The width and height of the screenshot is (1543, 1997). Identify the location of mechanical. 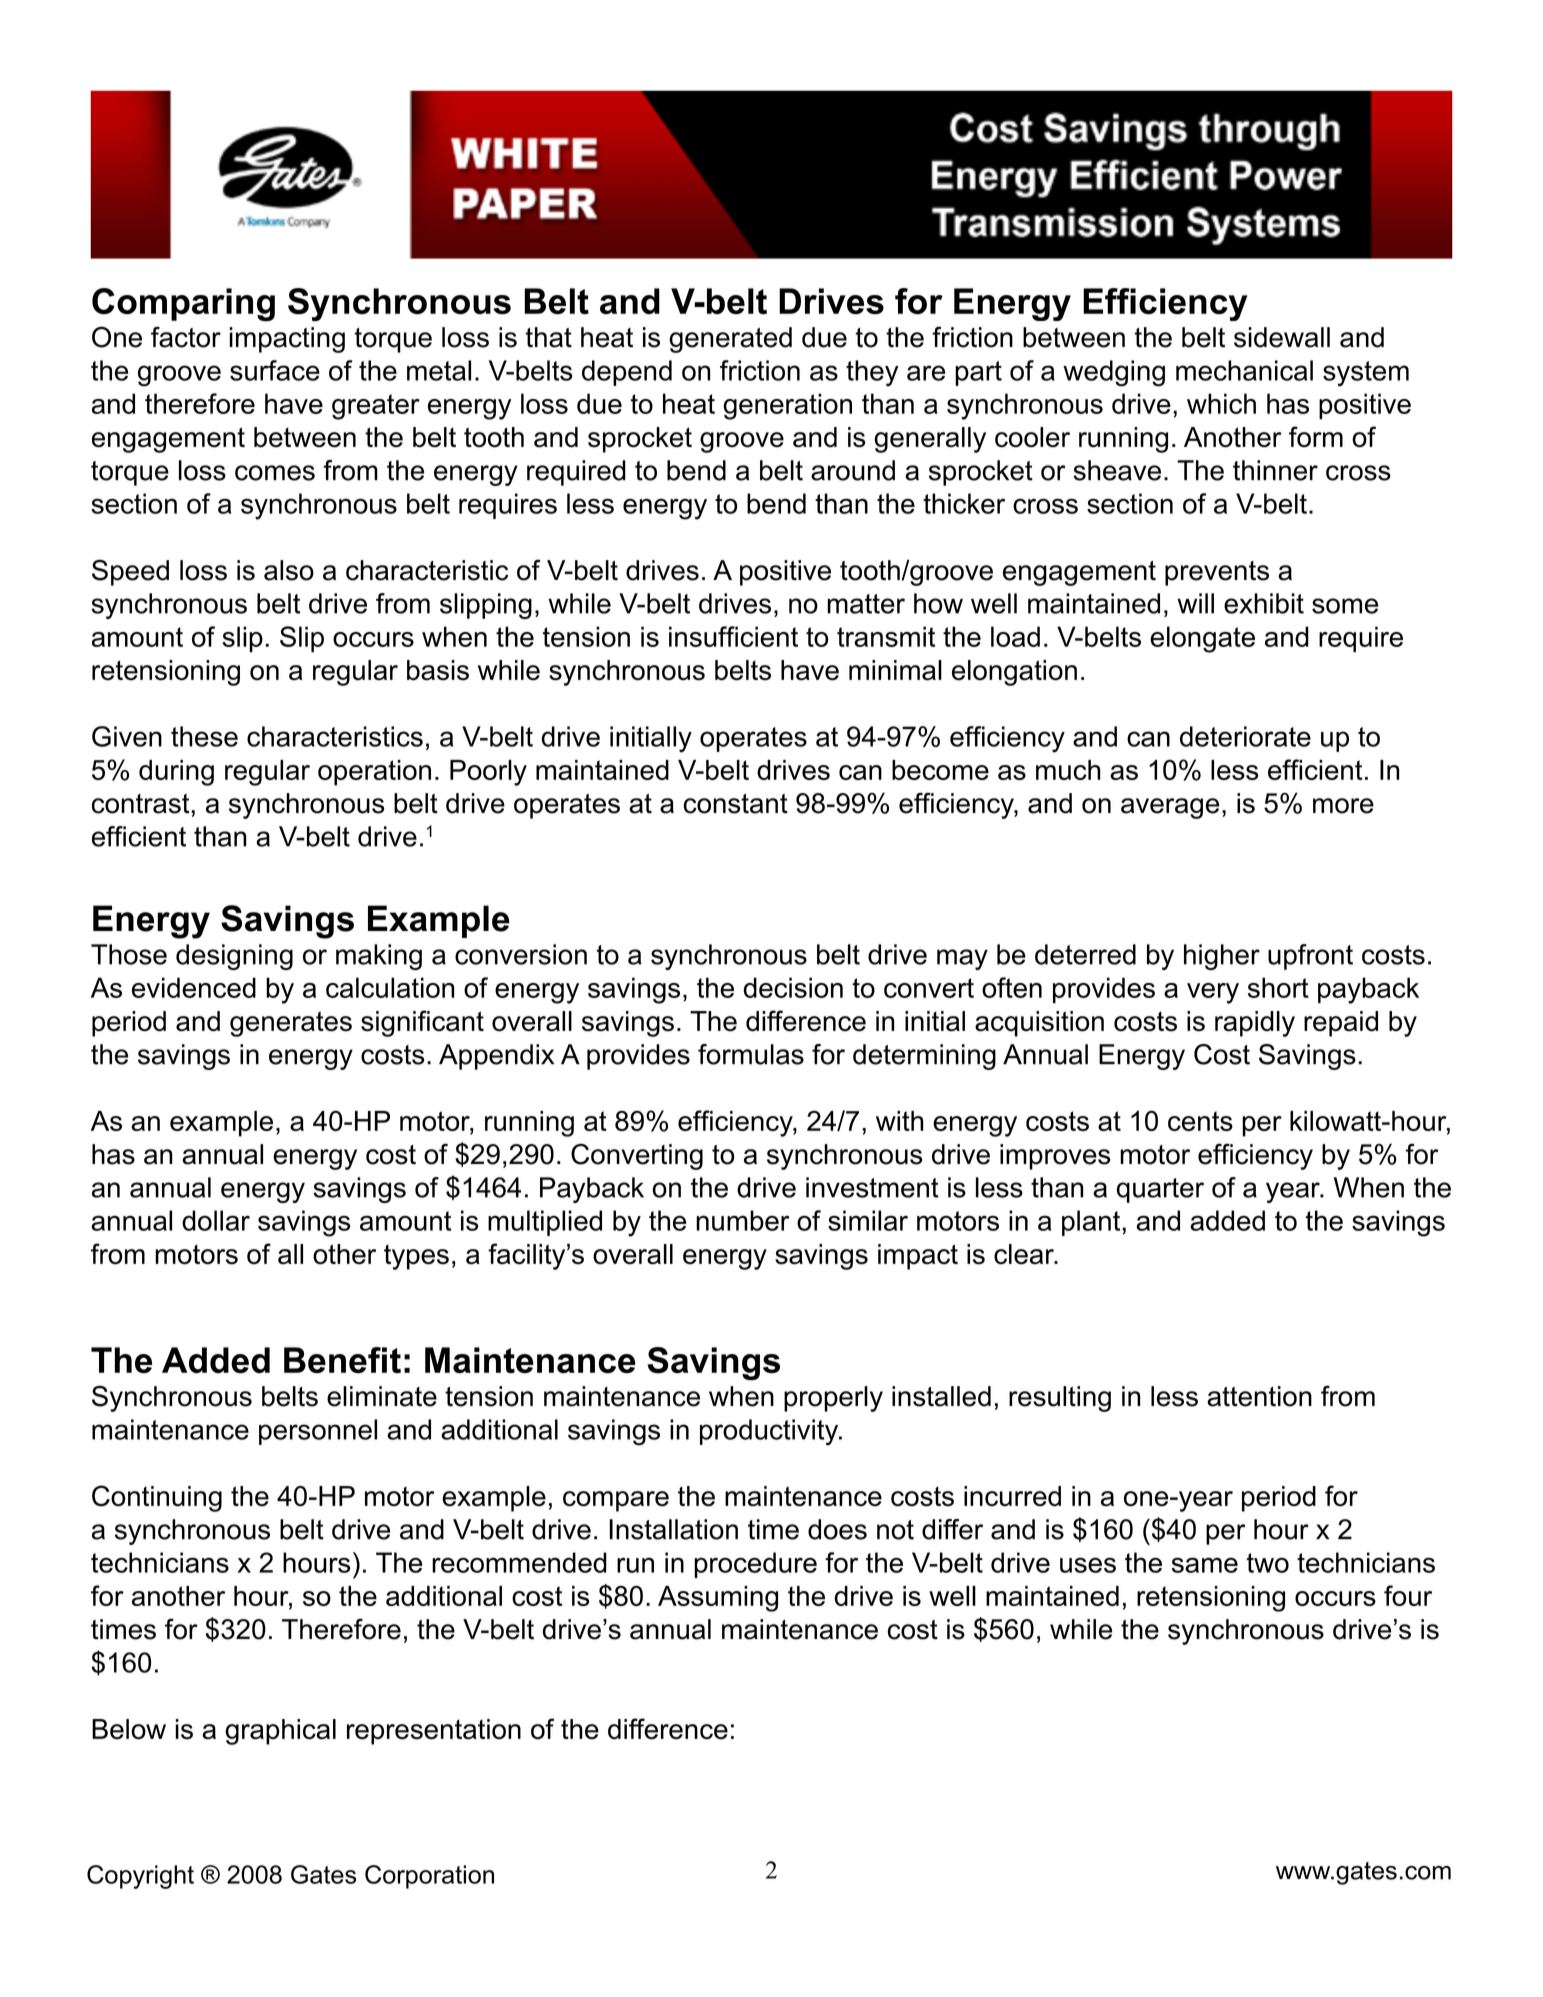
(1244, 370).
